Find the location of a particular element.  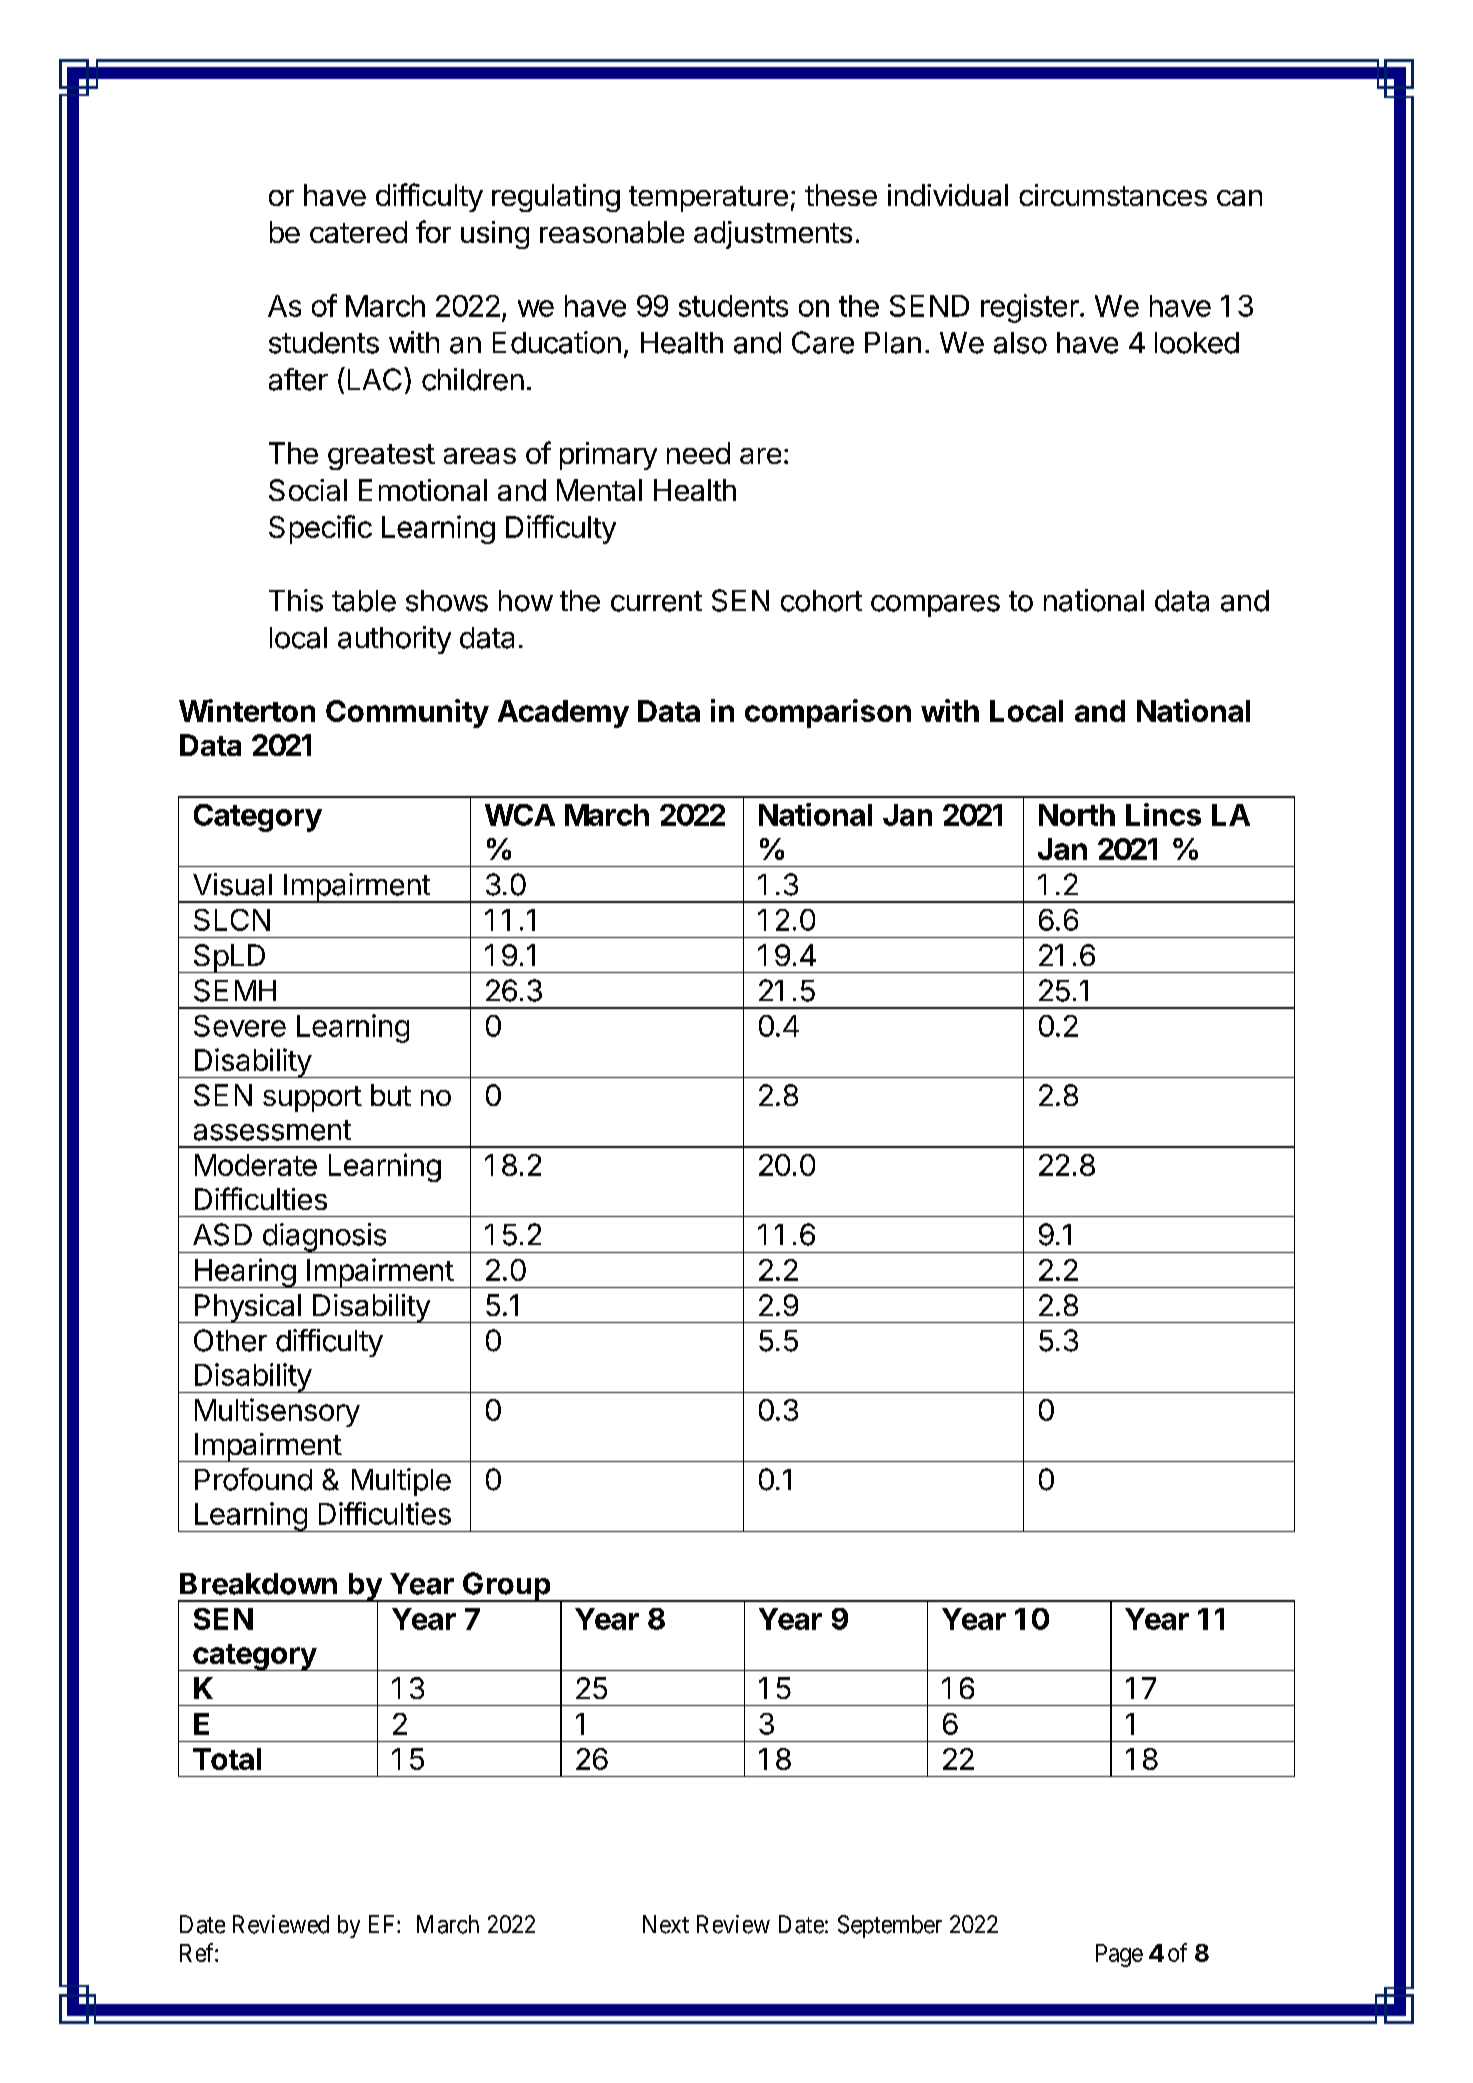

Multiple is located at coordinates (401, 1482).
